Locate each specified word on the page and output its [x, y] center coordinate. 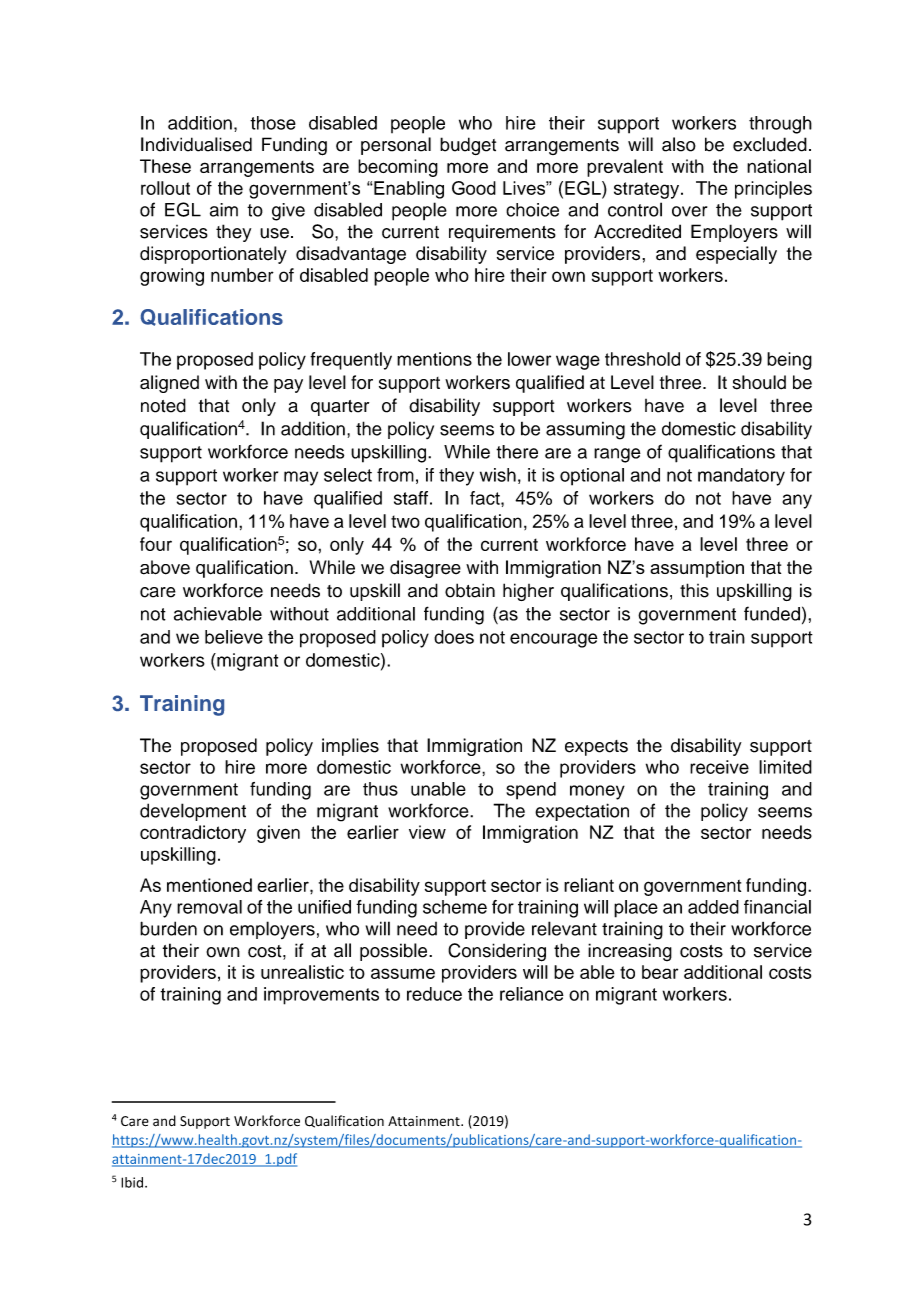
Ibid [132, 1182]
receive [719, 767]
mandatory [741, 477]
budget [468, 146]
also [679, 144]
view [427, 832]
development [193, 812]
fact [486, 498]
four [156, 544]
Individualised [196, 144]
